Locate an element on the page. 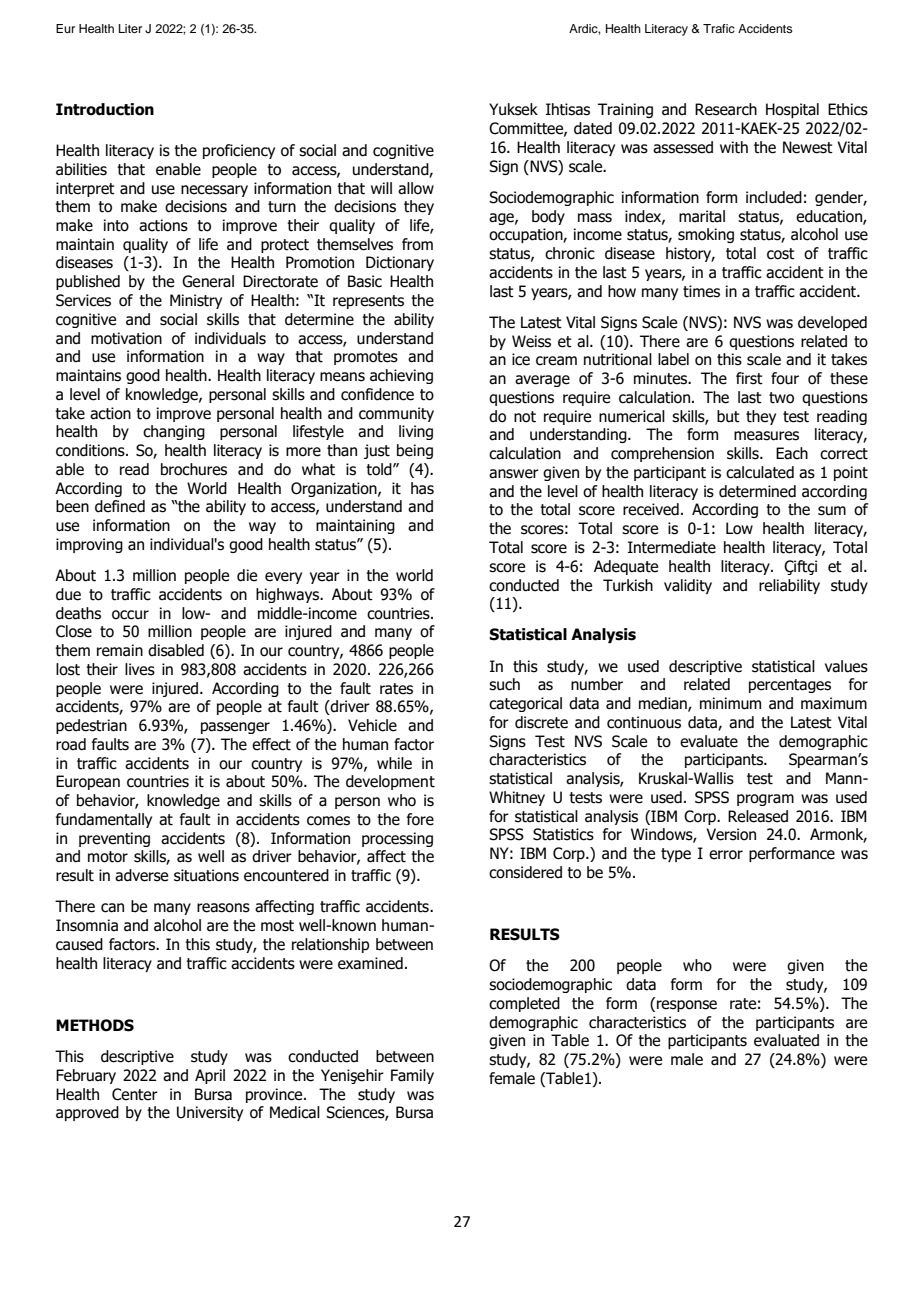 The image size is (924, 1308). Center is located at coordinates (135, 1094).
